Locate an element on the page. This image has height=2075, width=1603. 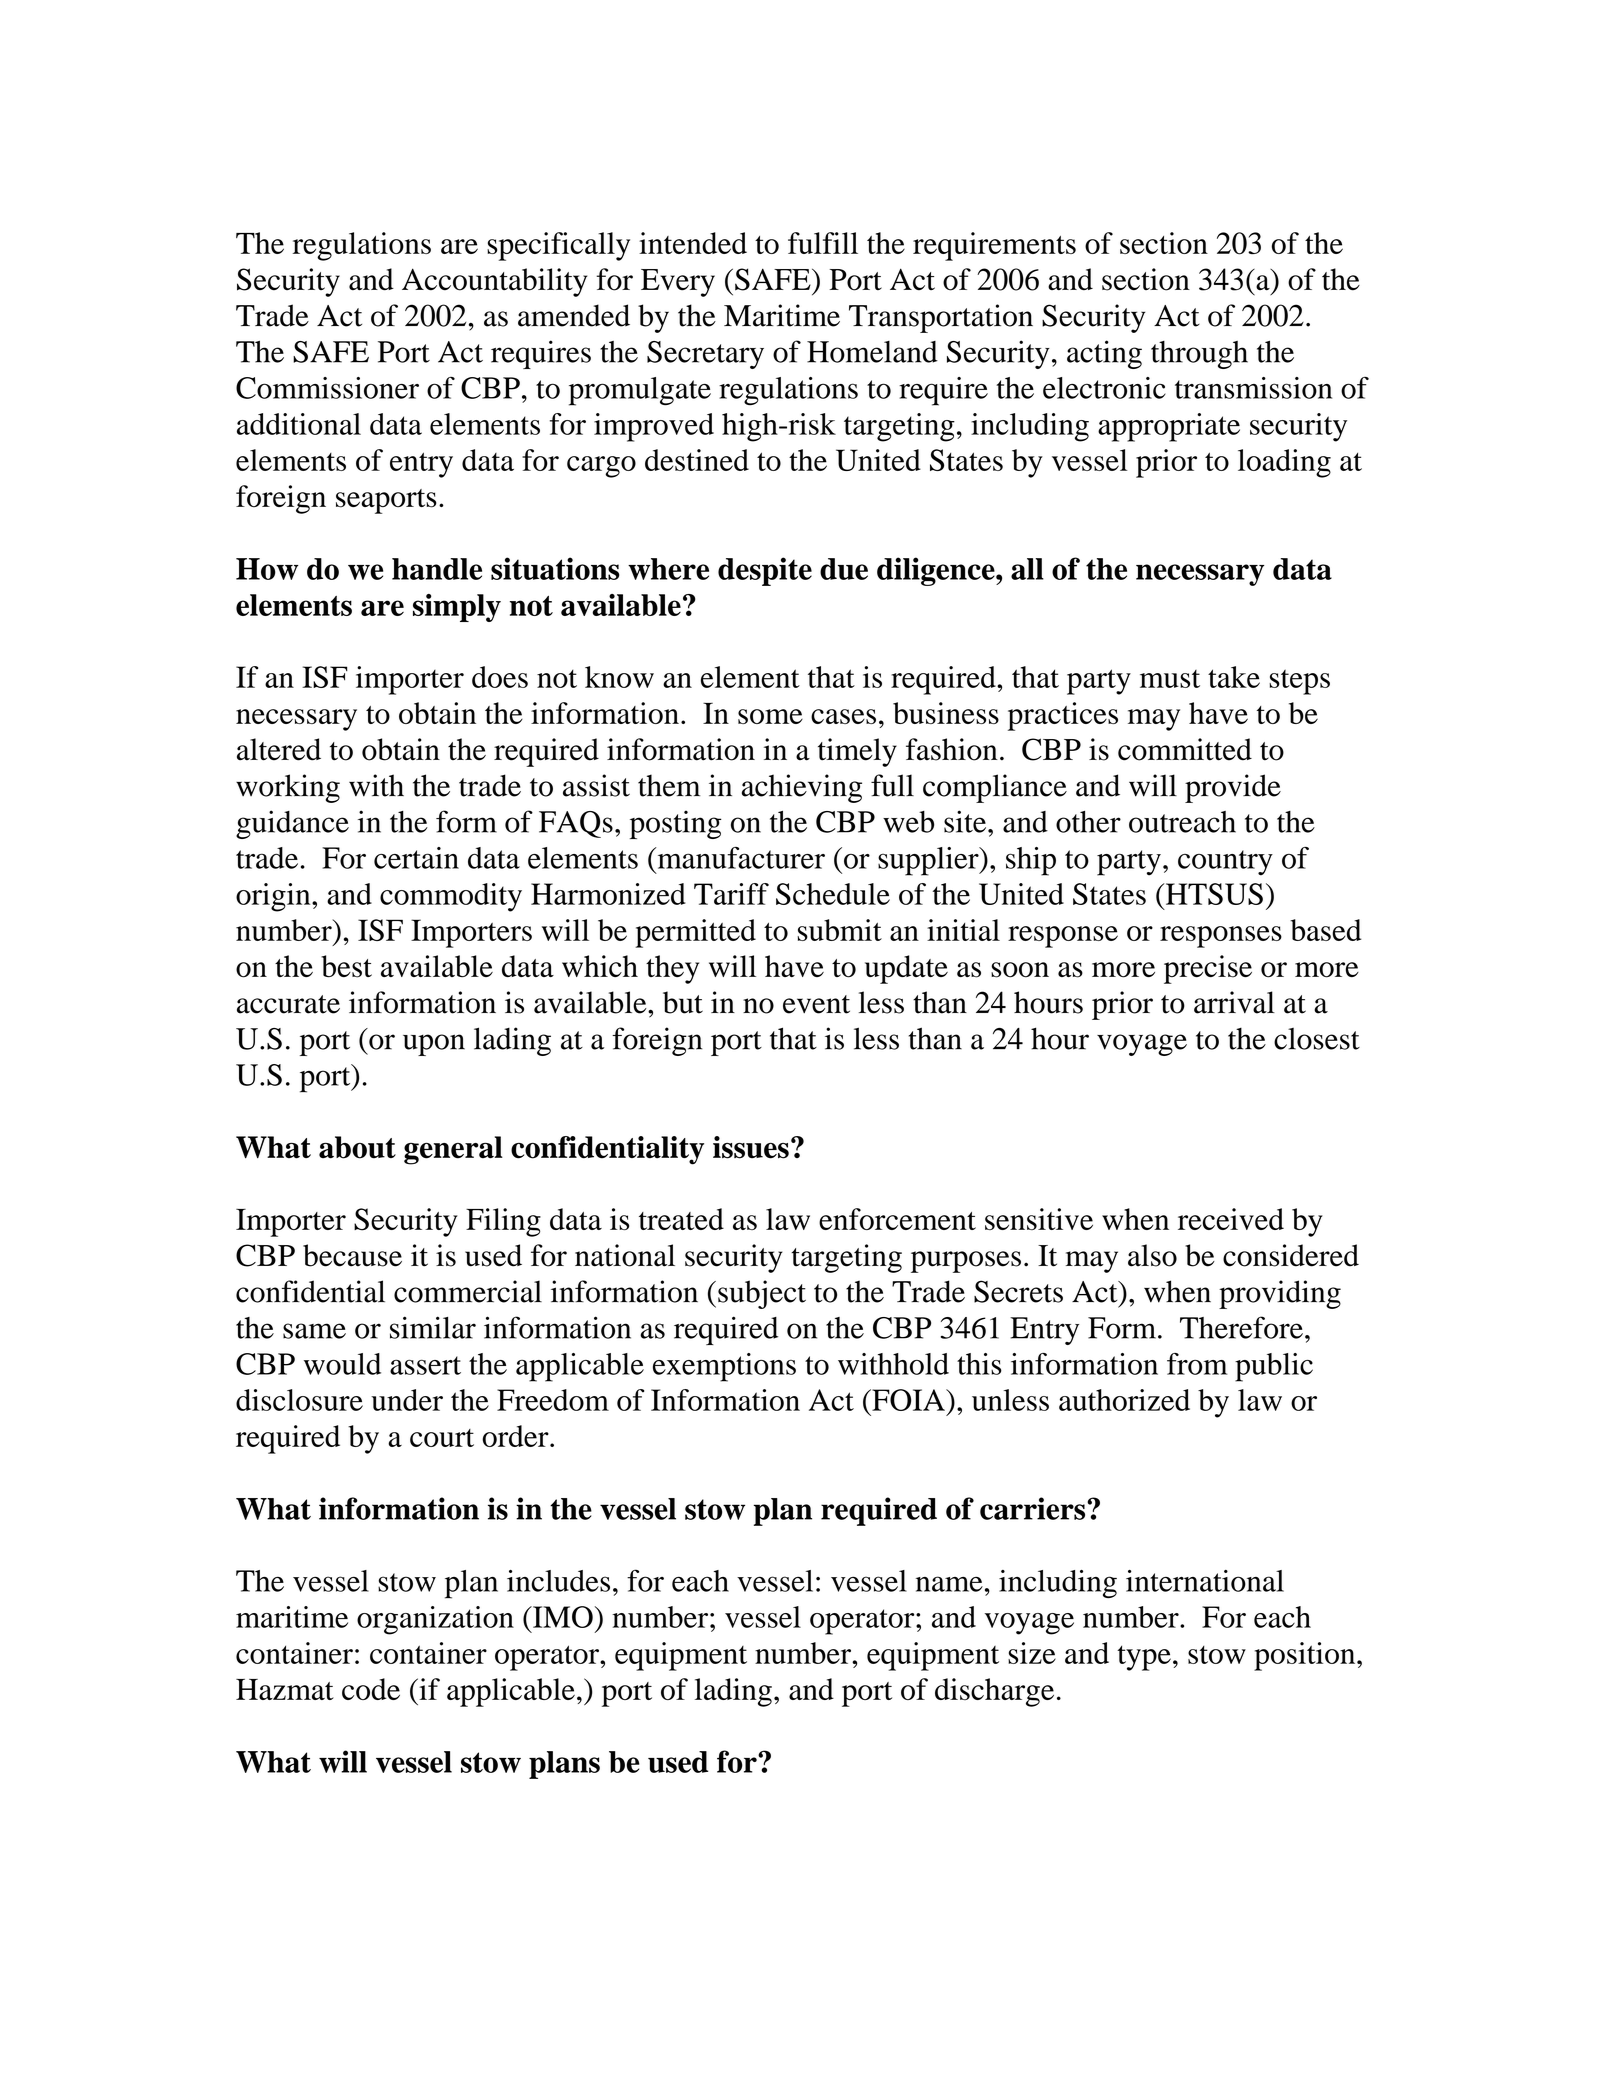
fulfill is located at coordinates (823, 243).
